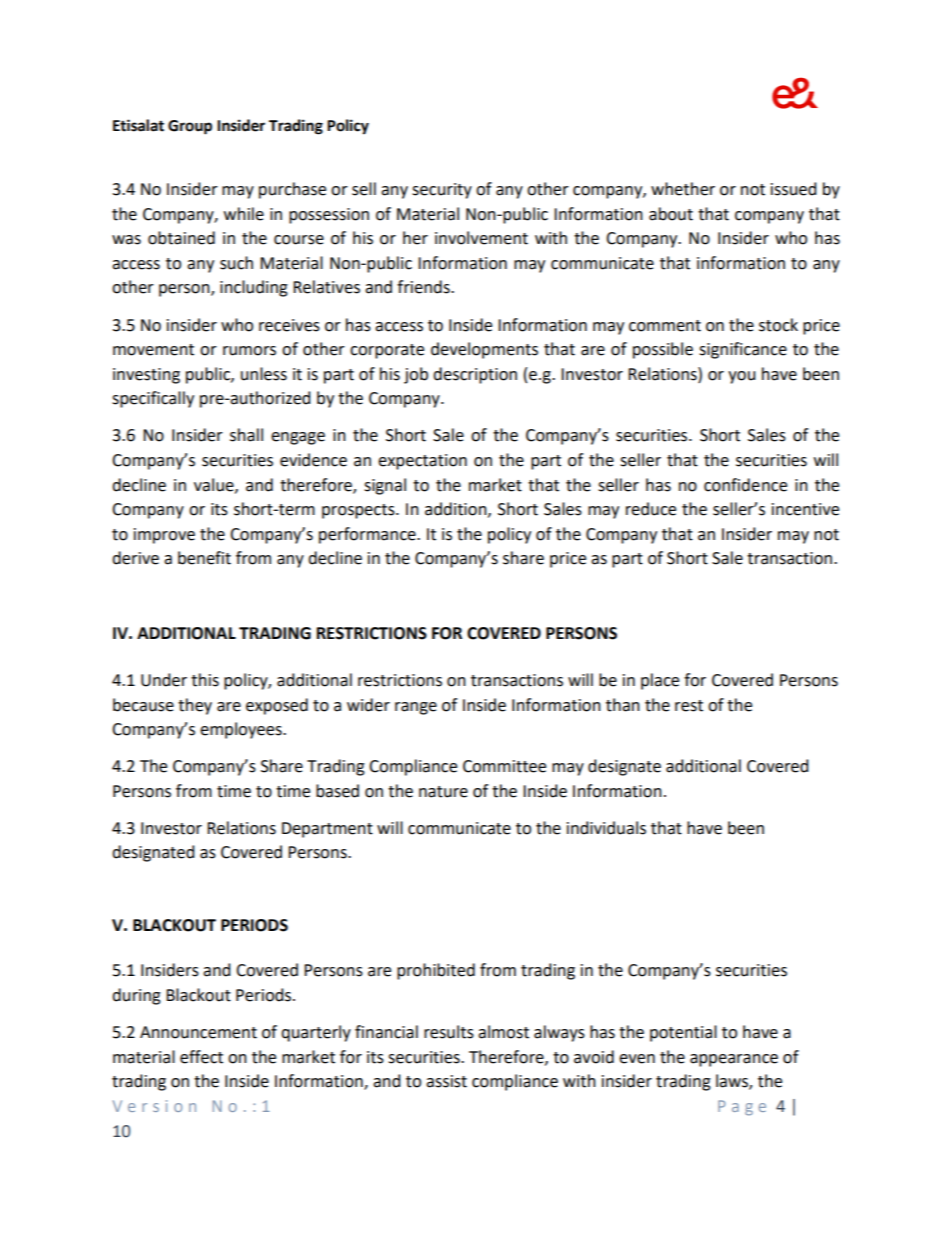  I want to click on security, so click(442, 191).
